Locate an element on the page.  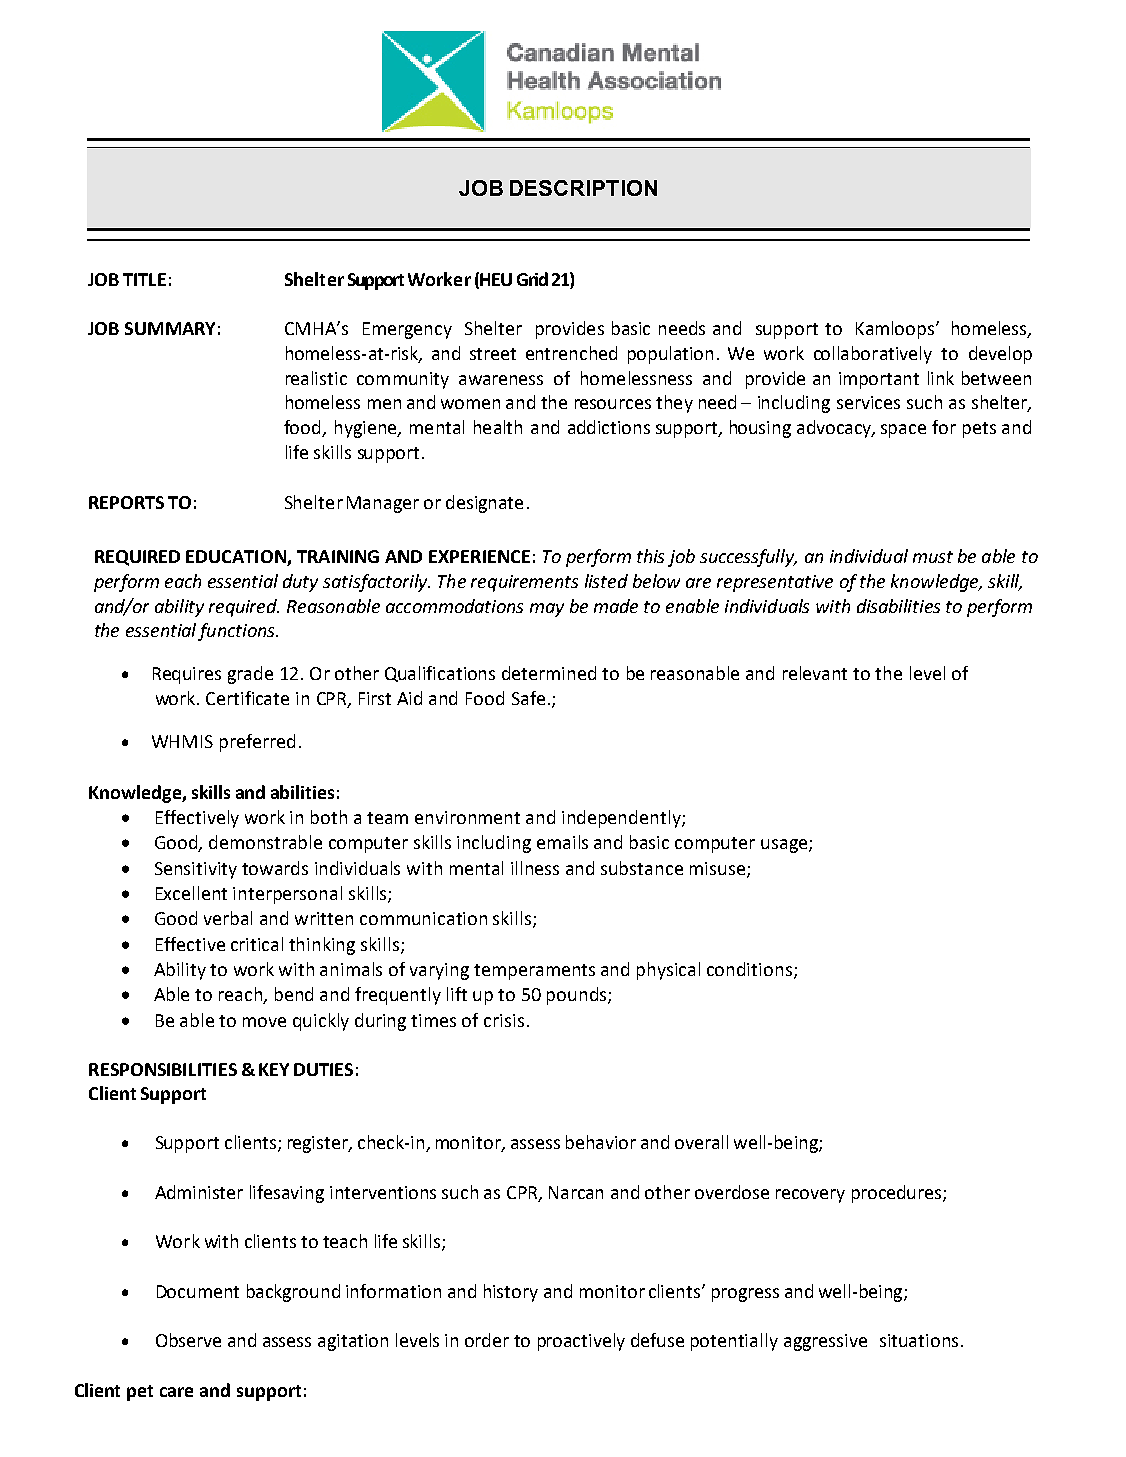
DESCRIPTION is located at coordinates (583, 188).
